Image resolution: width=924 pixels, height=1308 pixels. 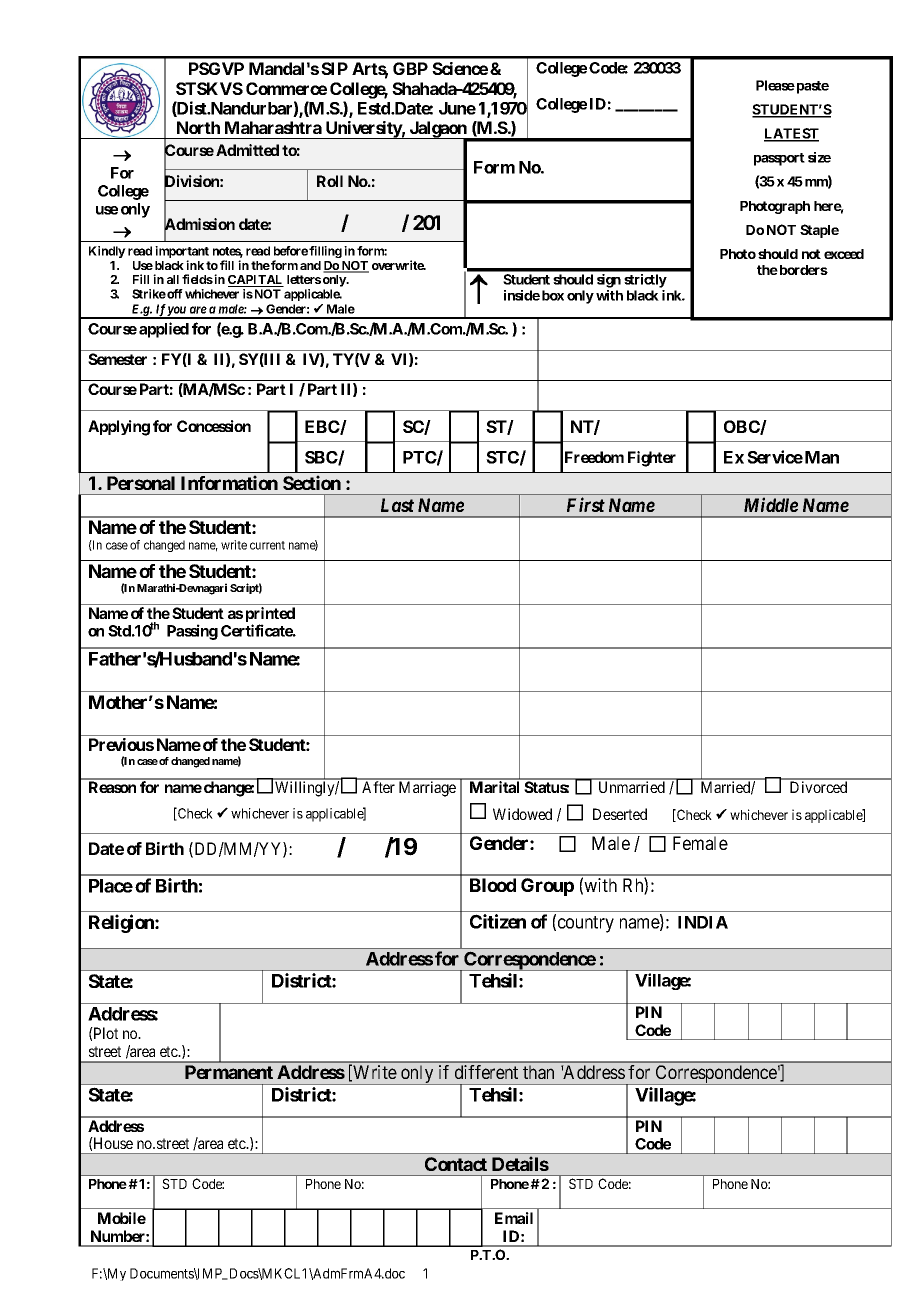 I want to click on Passing, so click(x=192, y=632).
